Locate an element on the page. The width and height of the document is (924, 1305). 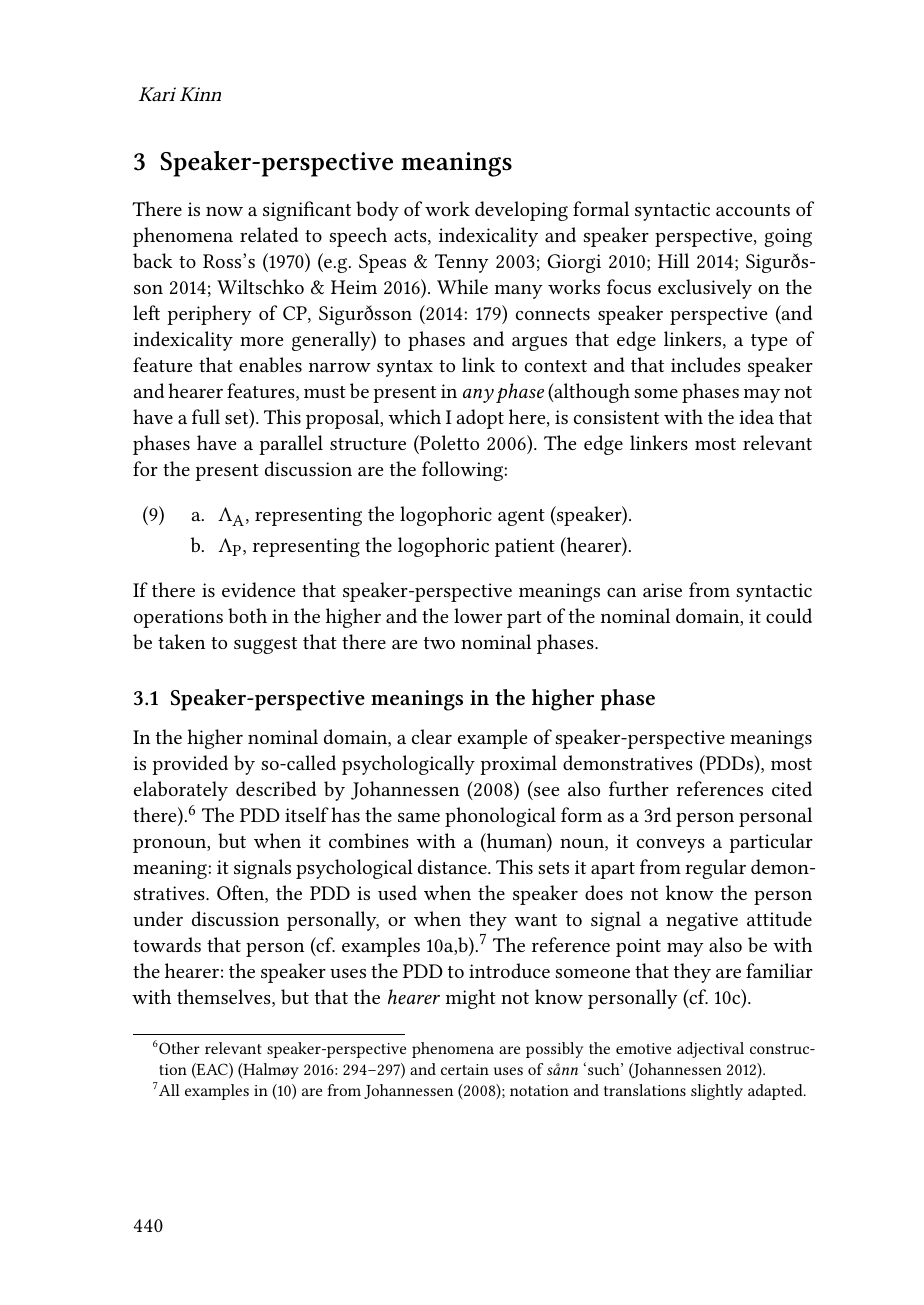
related is located at coordinates (269, 234).
